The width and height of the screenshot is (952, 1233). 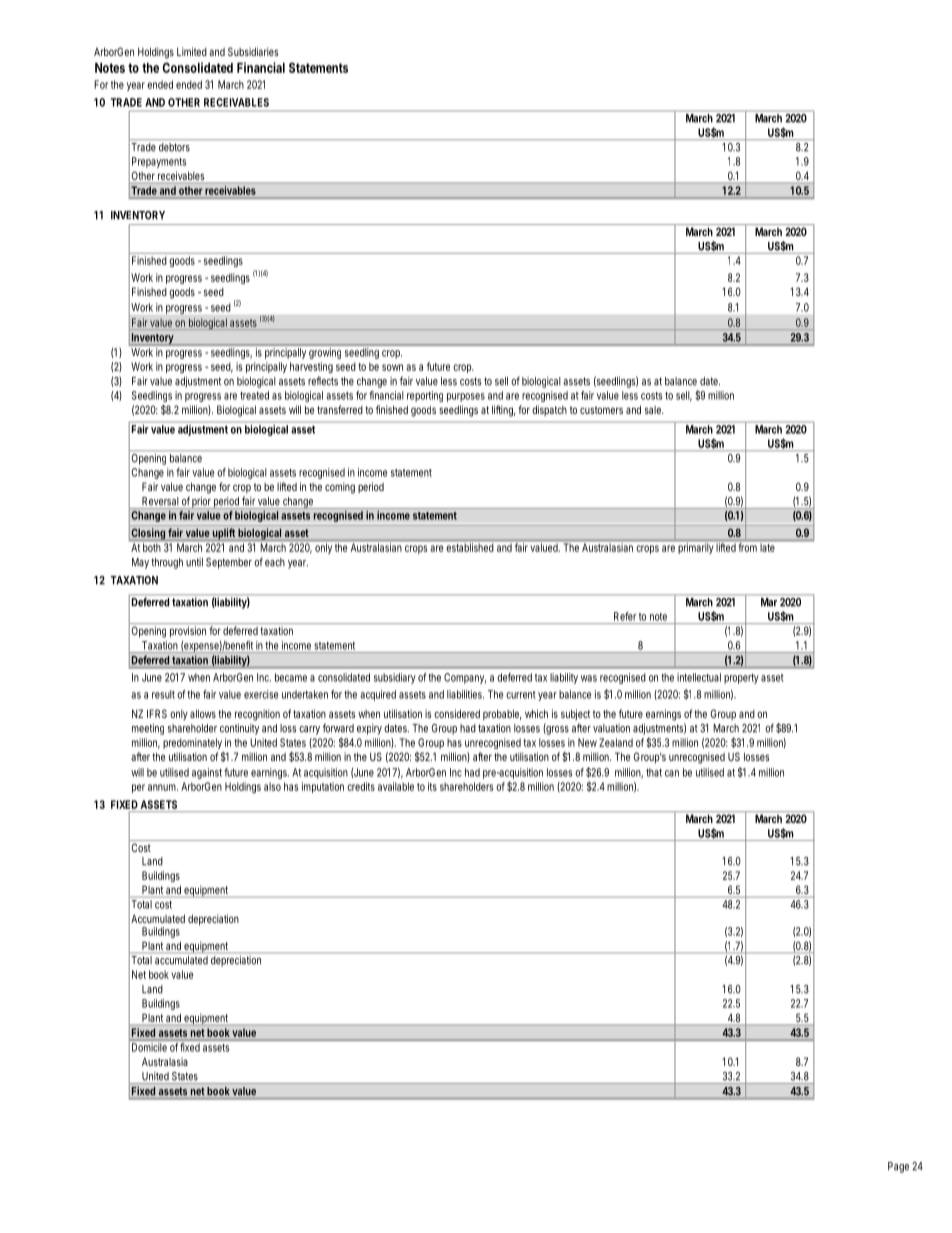 I want to click on also, so click(x=272, y=786).
